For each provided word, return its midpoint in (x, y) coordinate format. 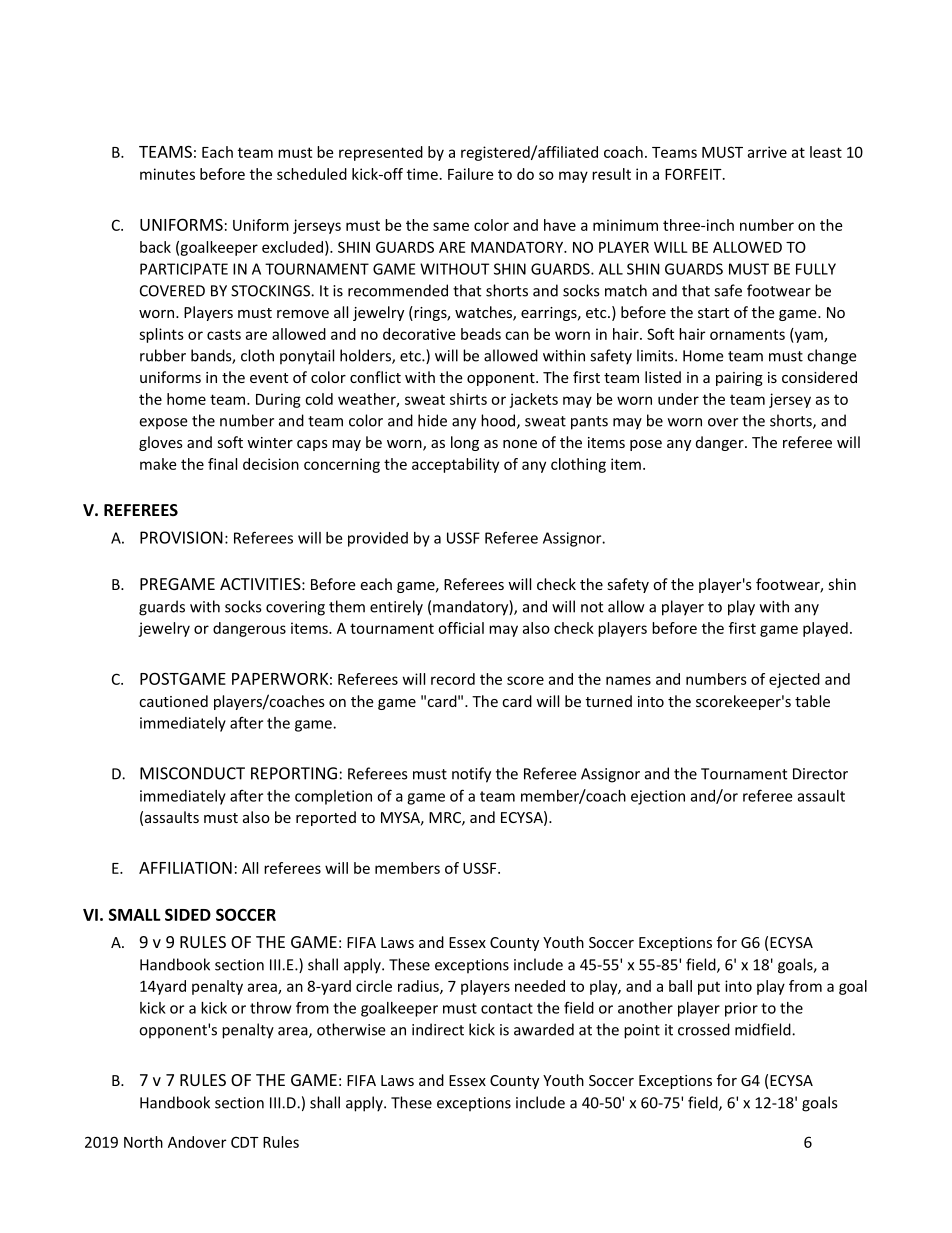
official (461, 628)
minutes (167, 174)
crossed (704, 1029)
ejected (794, 680)
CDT (245, 1142)
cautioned (173, 701)
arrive (767, 152)
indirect (438, 1029)
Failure (470, 174)
